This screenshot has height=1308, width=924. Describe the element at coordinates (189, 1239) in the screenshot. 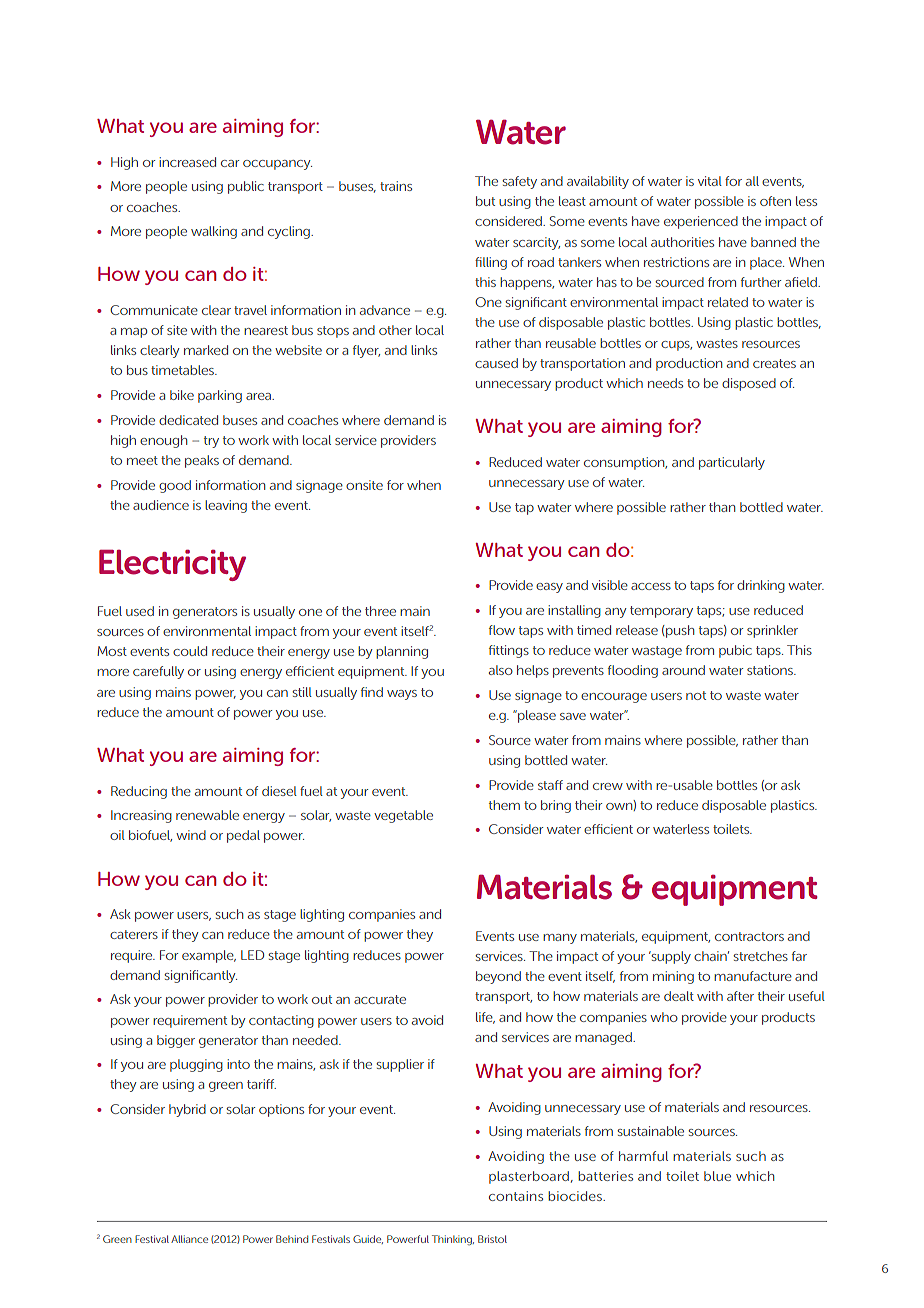

I see `Alliance` at that location.
